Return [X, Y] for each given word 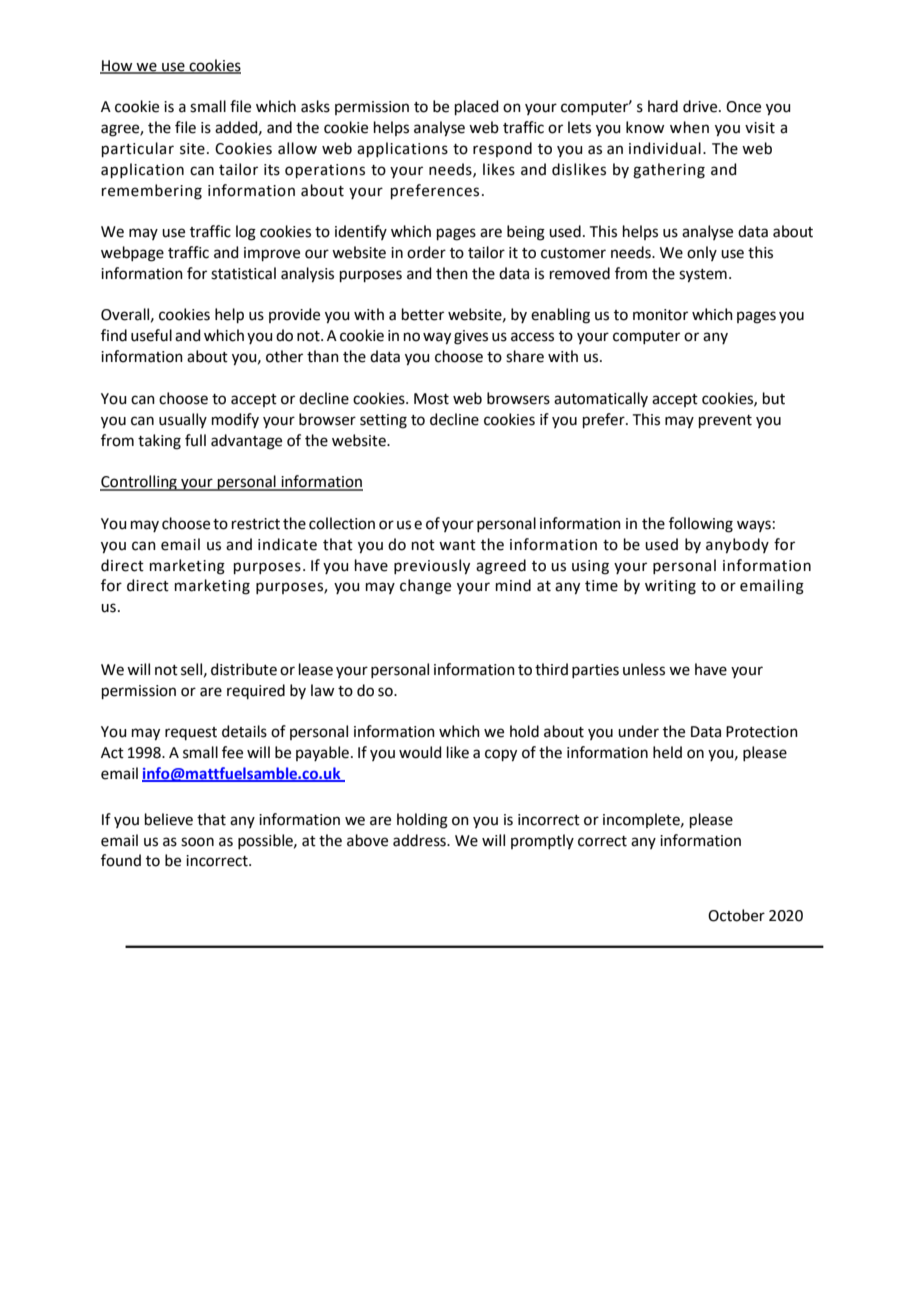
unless [644, 669]
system [703, 276]
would [420, 752]
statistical [243, 273]
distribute [244, 669]
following [701, 525]
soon [197, 842]
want [457, 545]
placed [476, 107]
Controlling [139, 483]
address [420, 840]
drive [701, 106]
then [452, 273]
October [736, 915]
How [117, 66]
